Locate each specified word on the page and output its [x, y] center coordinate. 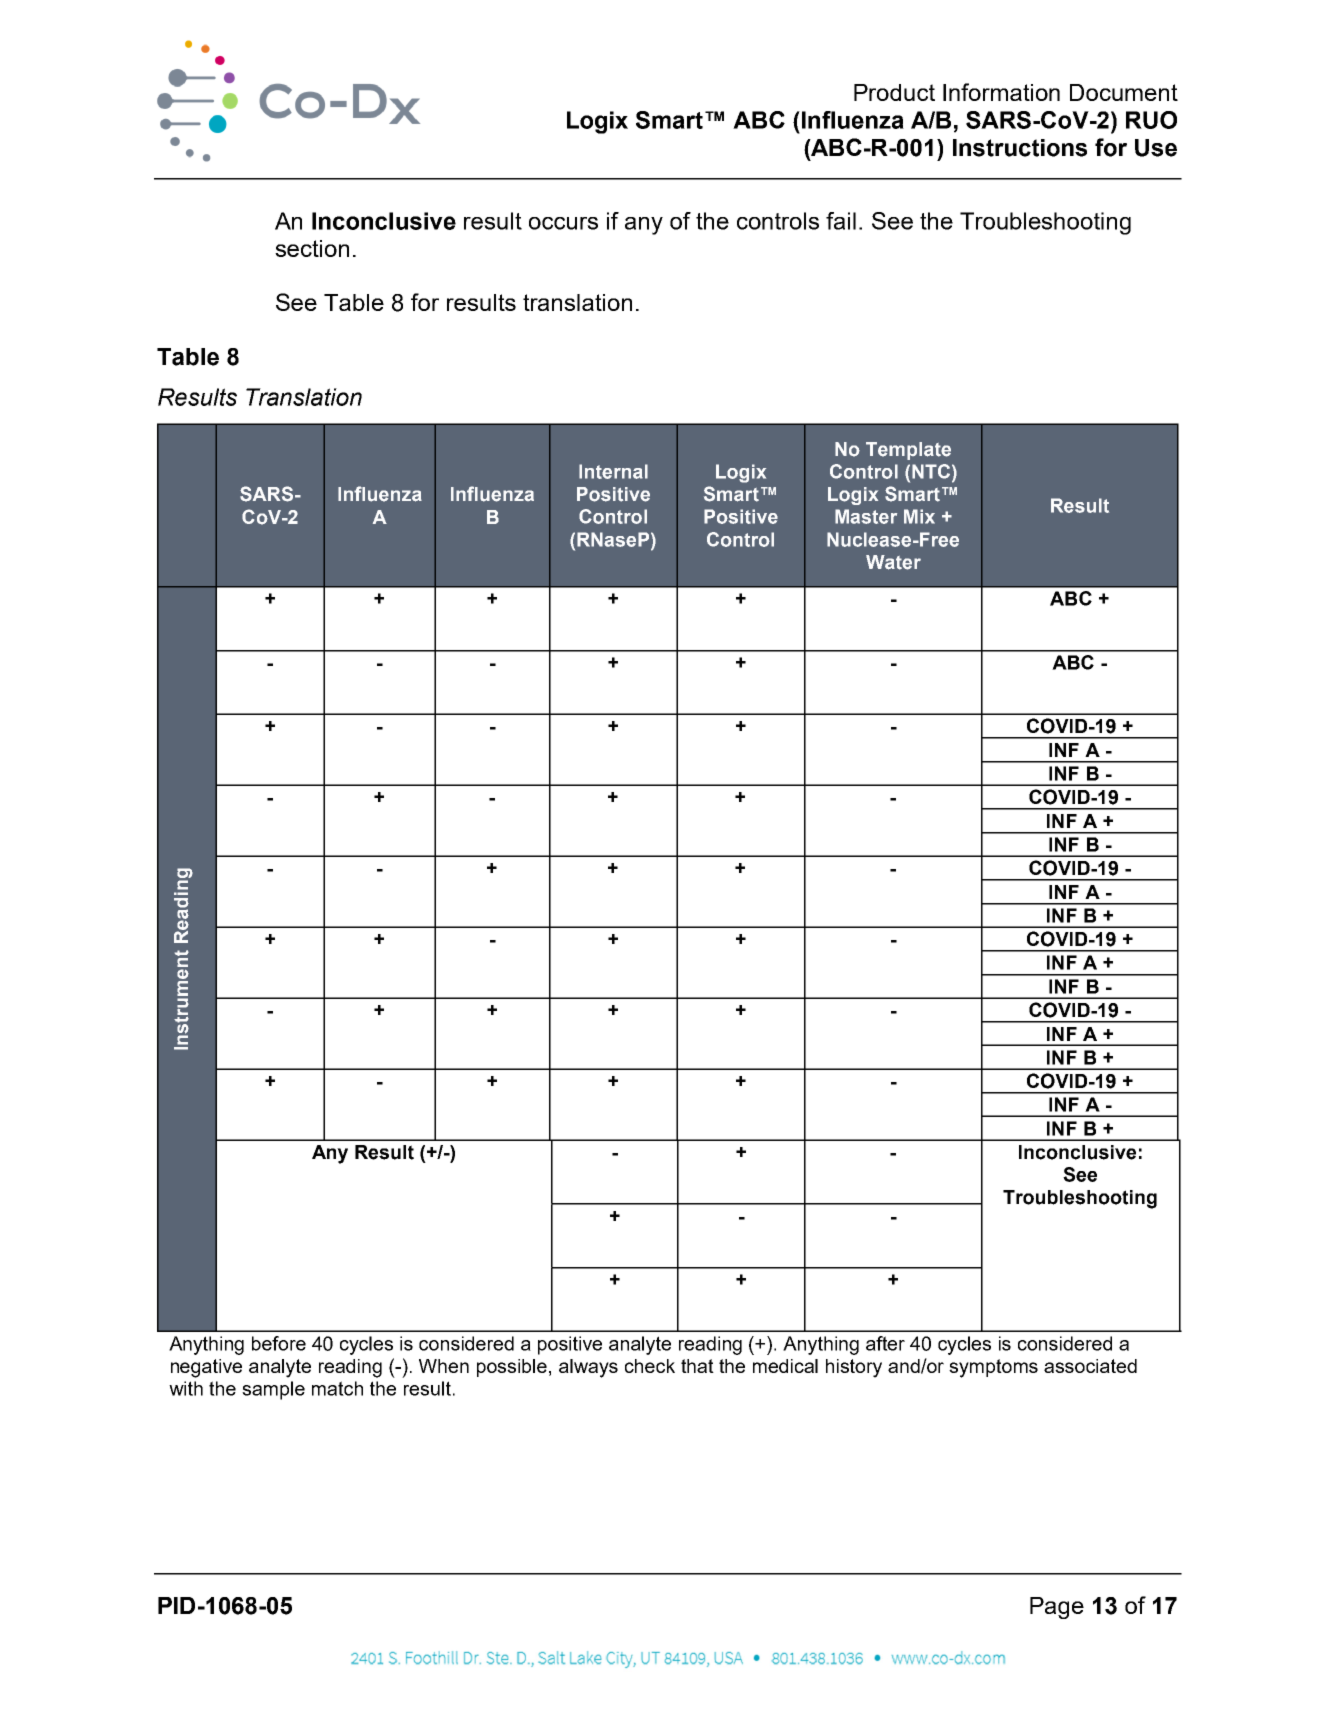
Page [1057, 1608]
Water [893, 562]
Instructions [1020, 148]
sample [273, 1390]
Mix [919, 516]
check [650, 1366]
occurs [563, 223]
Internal [613, 471]
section [312, 248]
